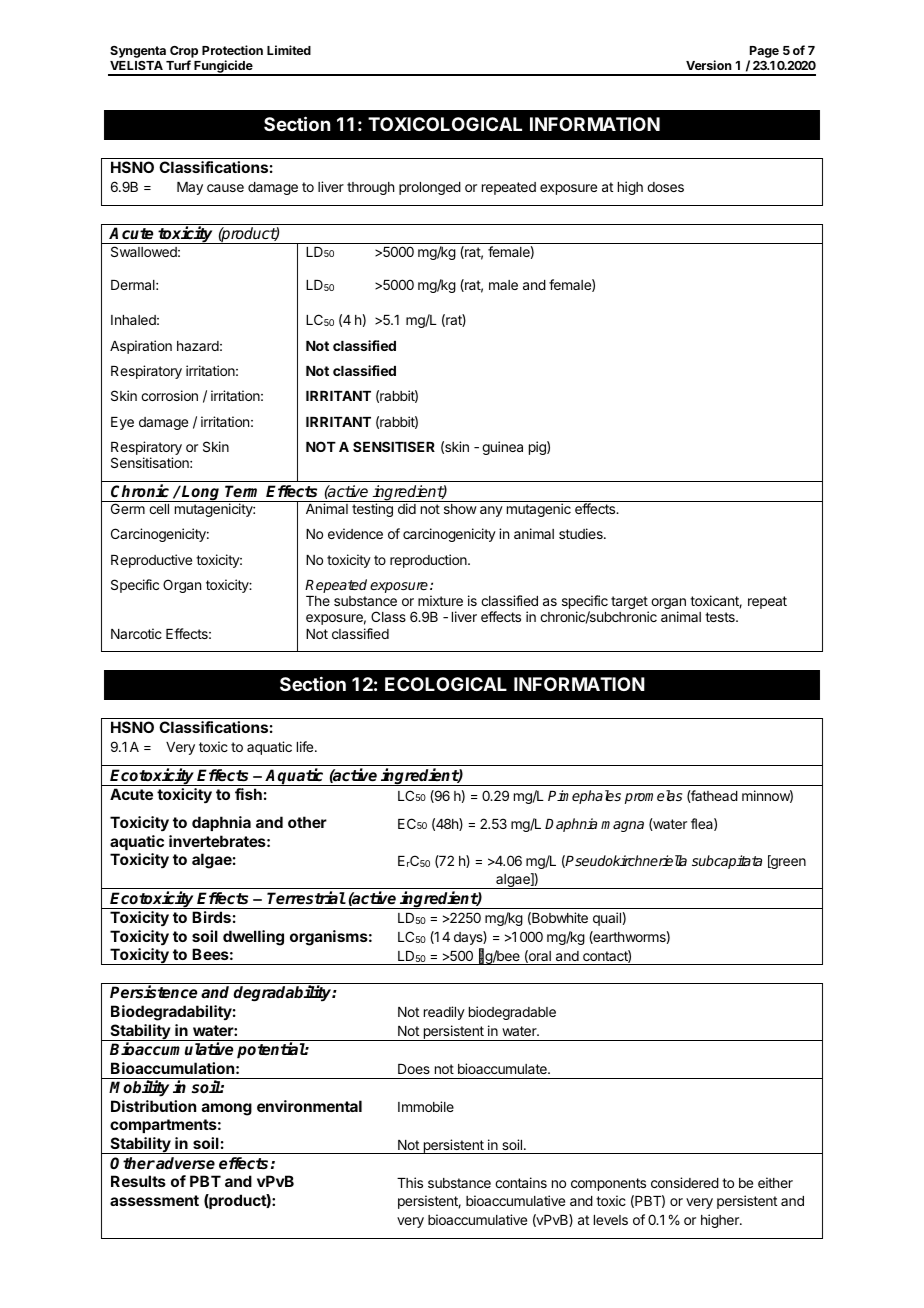 The height and width of the screenshot is (1308, 924). Describe the element at coordinates (169, 395) in the screenshot. I see `corrosion` at that location.
